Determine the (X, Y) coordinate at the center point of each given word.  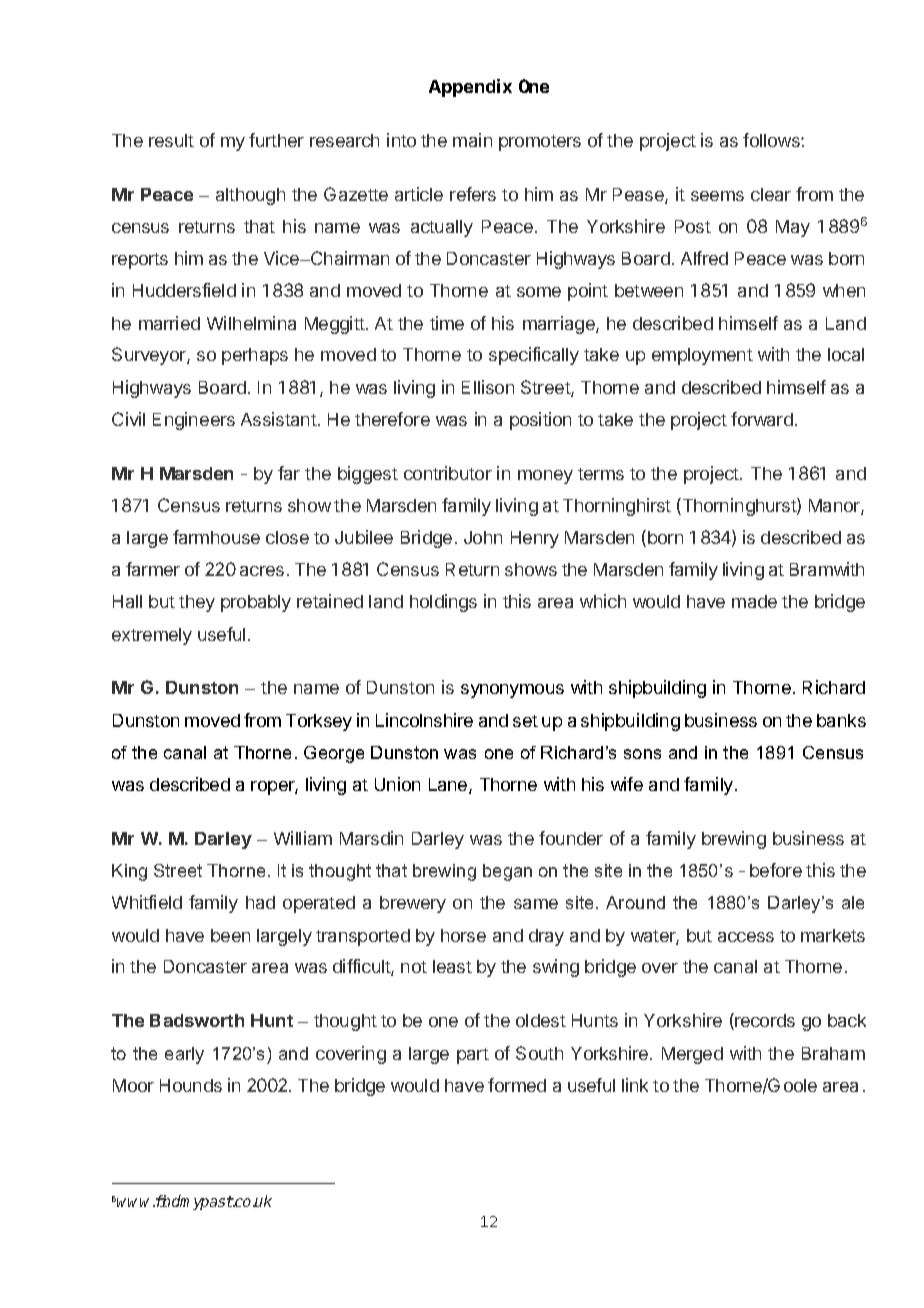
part (473, 1056)
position (540, 421)
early (184, 1055)
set (525, 721)
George (334, 754)
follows (772, 140)
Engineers (194, 421)
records (764, 1021)
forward (762, 419)
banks (841, 720)
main (472, 140)
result (171, 140)
